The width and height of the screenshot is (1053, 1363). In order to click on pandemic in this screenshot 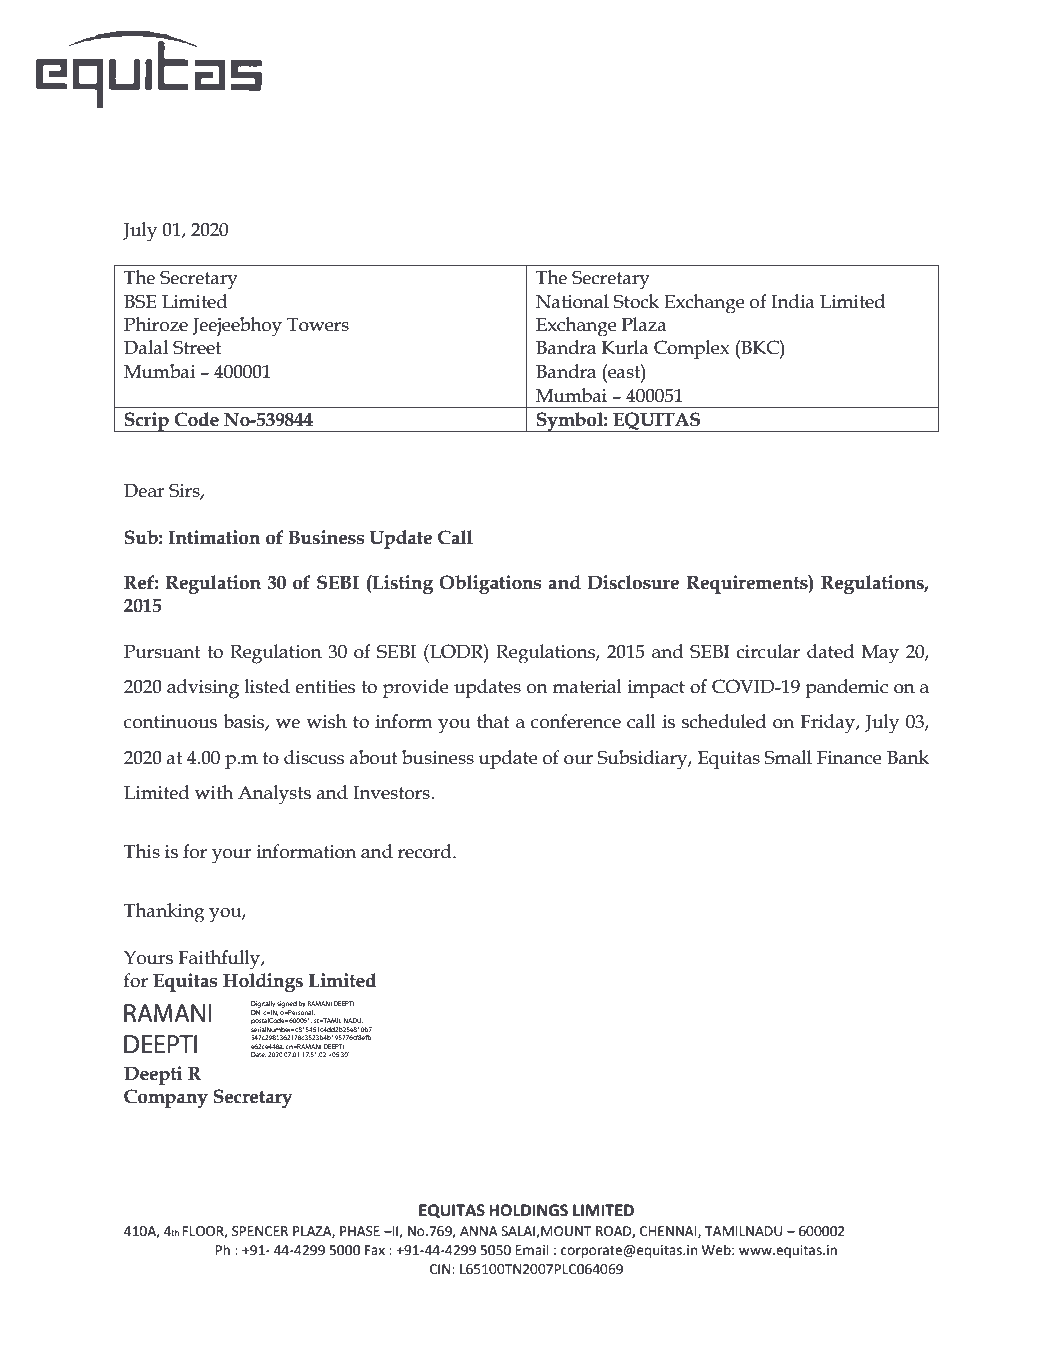, I will do `click(846, 688)`.
